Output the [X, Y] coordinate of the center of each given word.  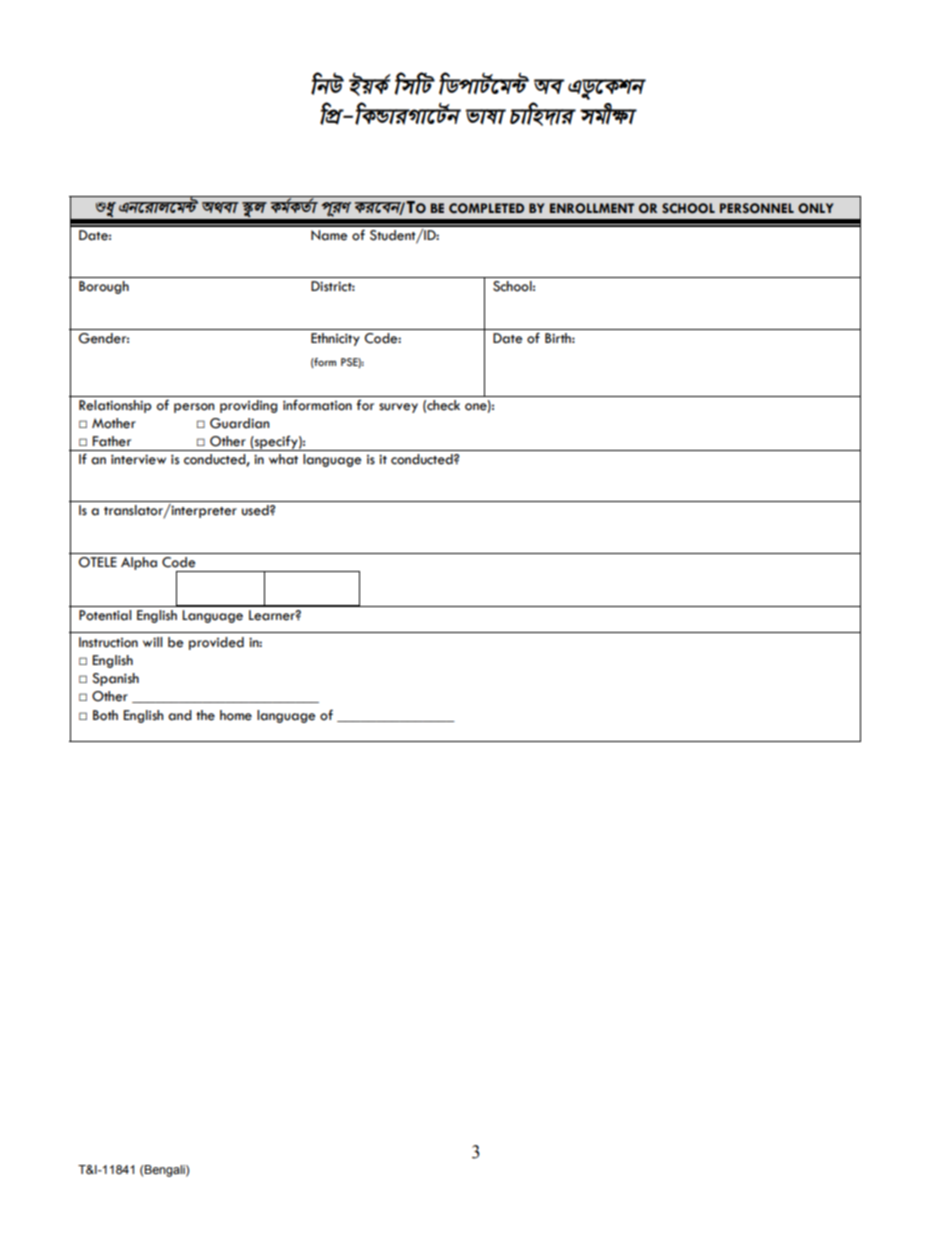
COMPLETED [486, 208]
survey [398, 408]
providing [248, 406]
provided [216, 643]
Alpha [139, 563]
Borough [104, 287]
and [180, 715]
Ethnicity [335, 339]
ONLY [816, 208]
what [283, 459]
